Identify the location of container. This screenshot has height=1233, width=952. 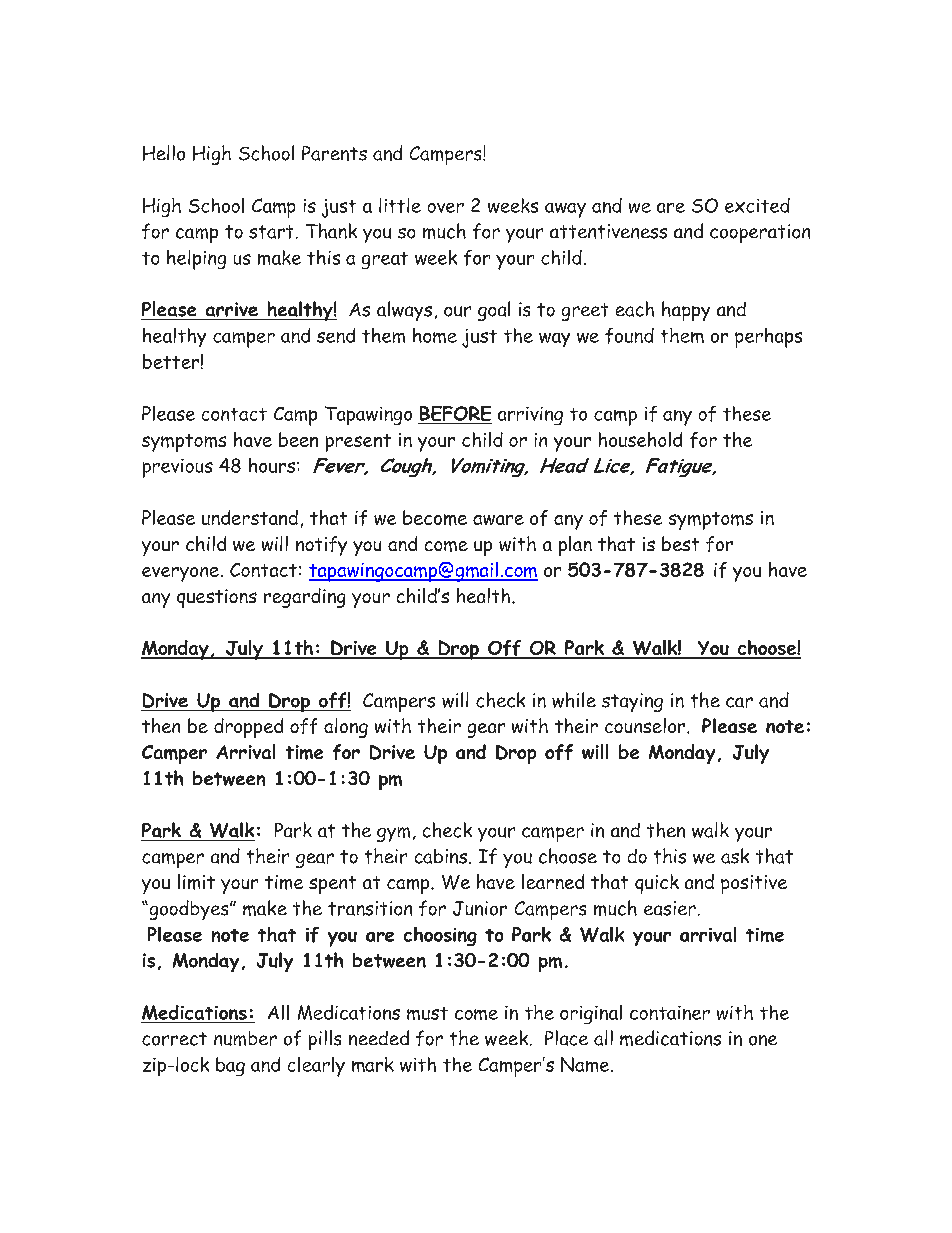
(670, 1013).
